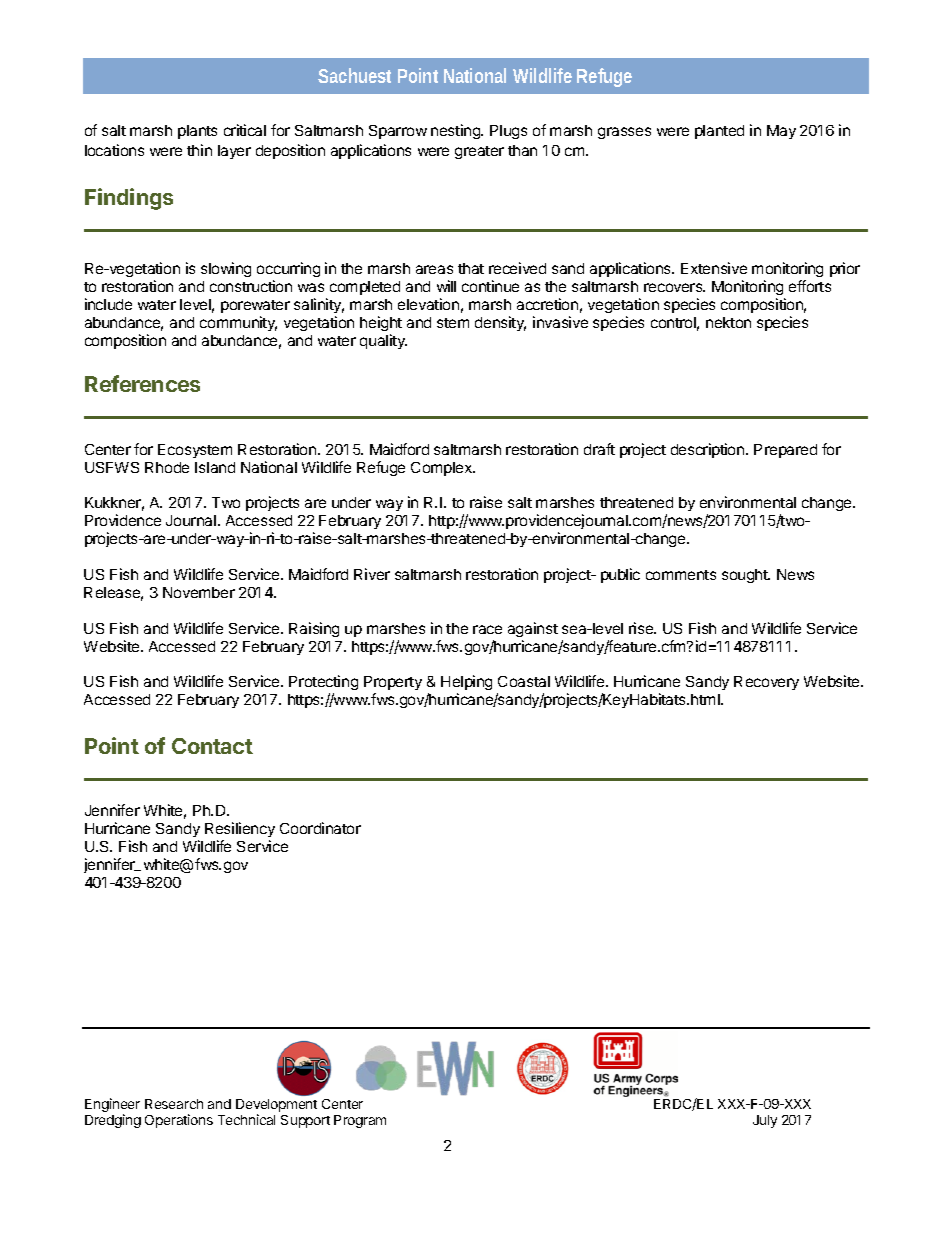 The image size is (952, 1233). What do you see at coordinates (174, 1104) in the screenshot?
I see `Research` at bounding box center [174, 1104].
